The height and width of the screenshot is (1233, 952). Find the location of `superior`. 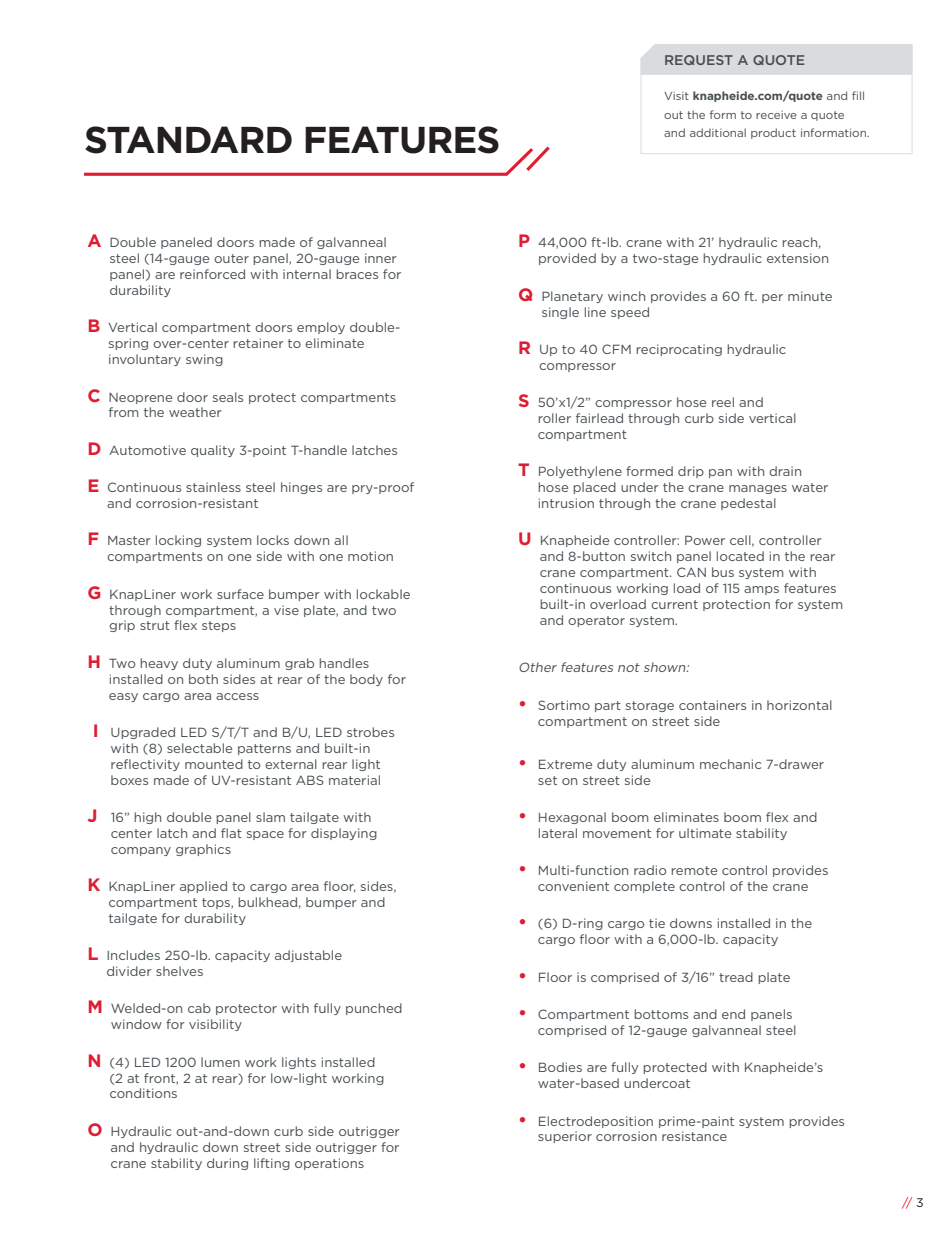

superior is located at coordinates (565, 1137).
